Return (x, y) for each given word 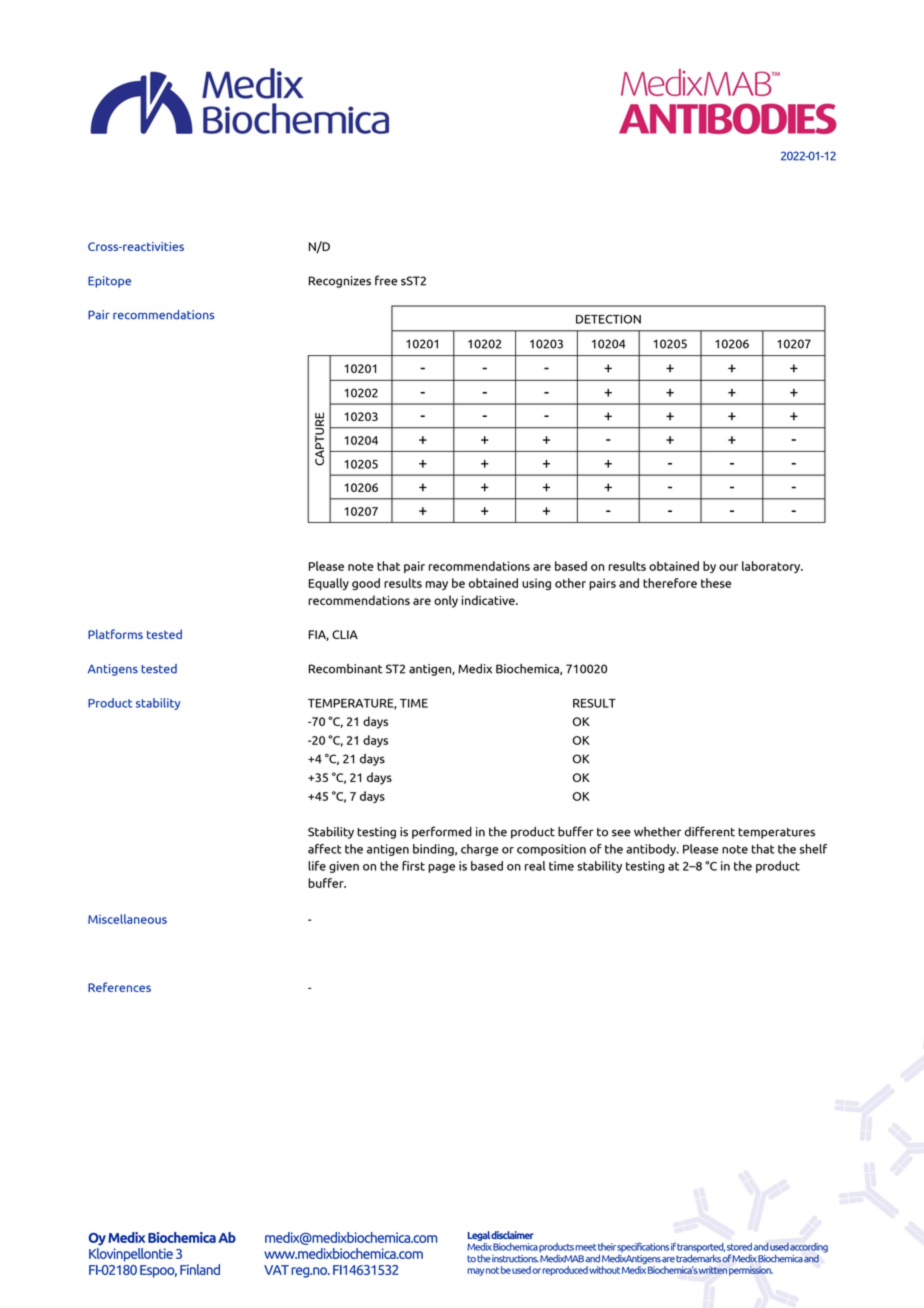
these (716, 583)
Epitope (109, 282)
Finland (200, 1269)
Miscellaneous (127, 919)
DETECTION (608, 319)
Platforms (115, 634)
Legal (479, 1236)
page (441, 868)
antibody (652, 850)
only (446, 601)
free (386, 280)
